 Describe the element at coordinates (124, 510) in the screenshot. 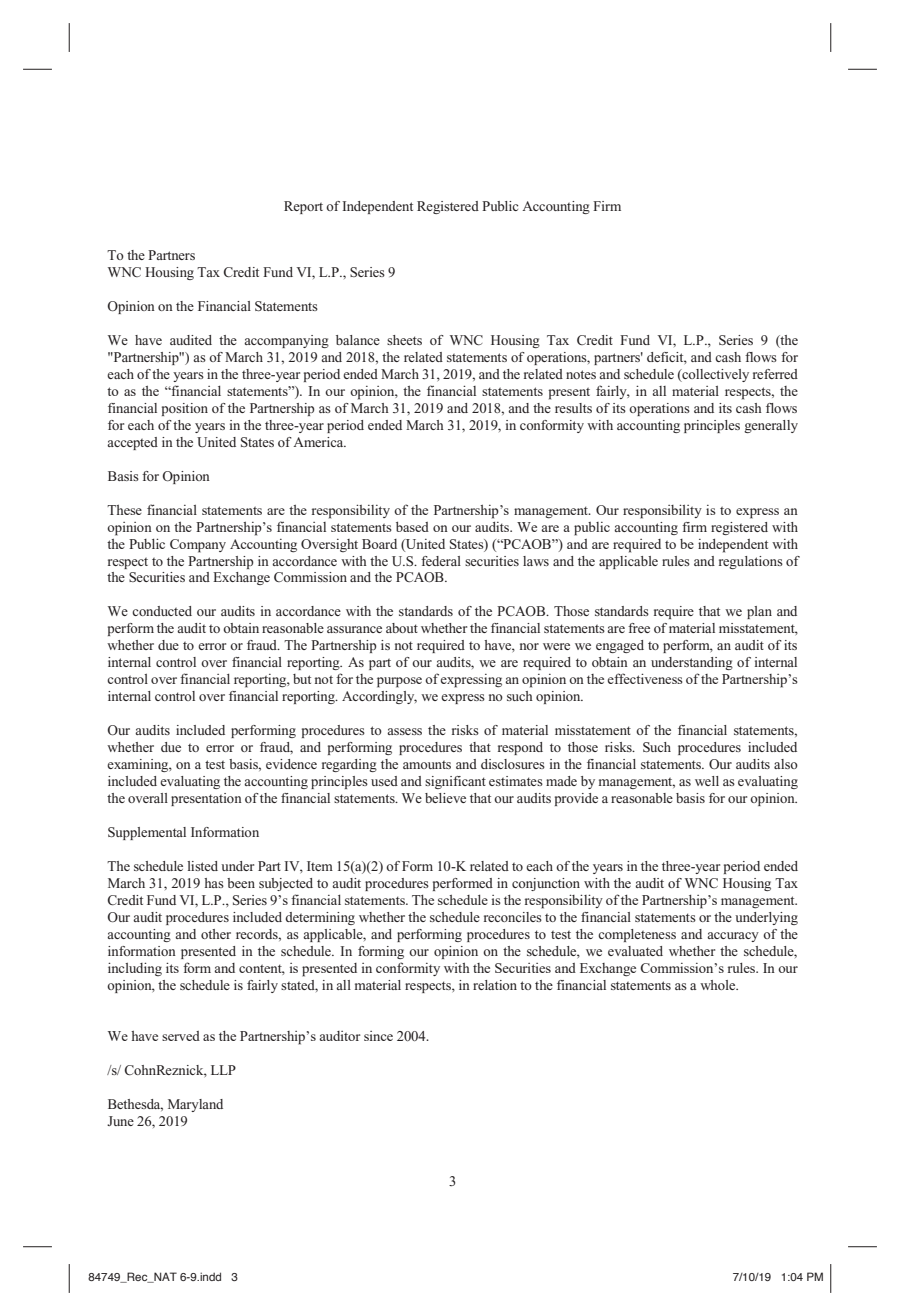

I see `These` at that location.
